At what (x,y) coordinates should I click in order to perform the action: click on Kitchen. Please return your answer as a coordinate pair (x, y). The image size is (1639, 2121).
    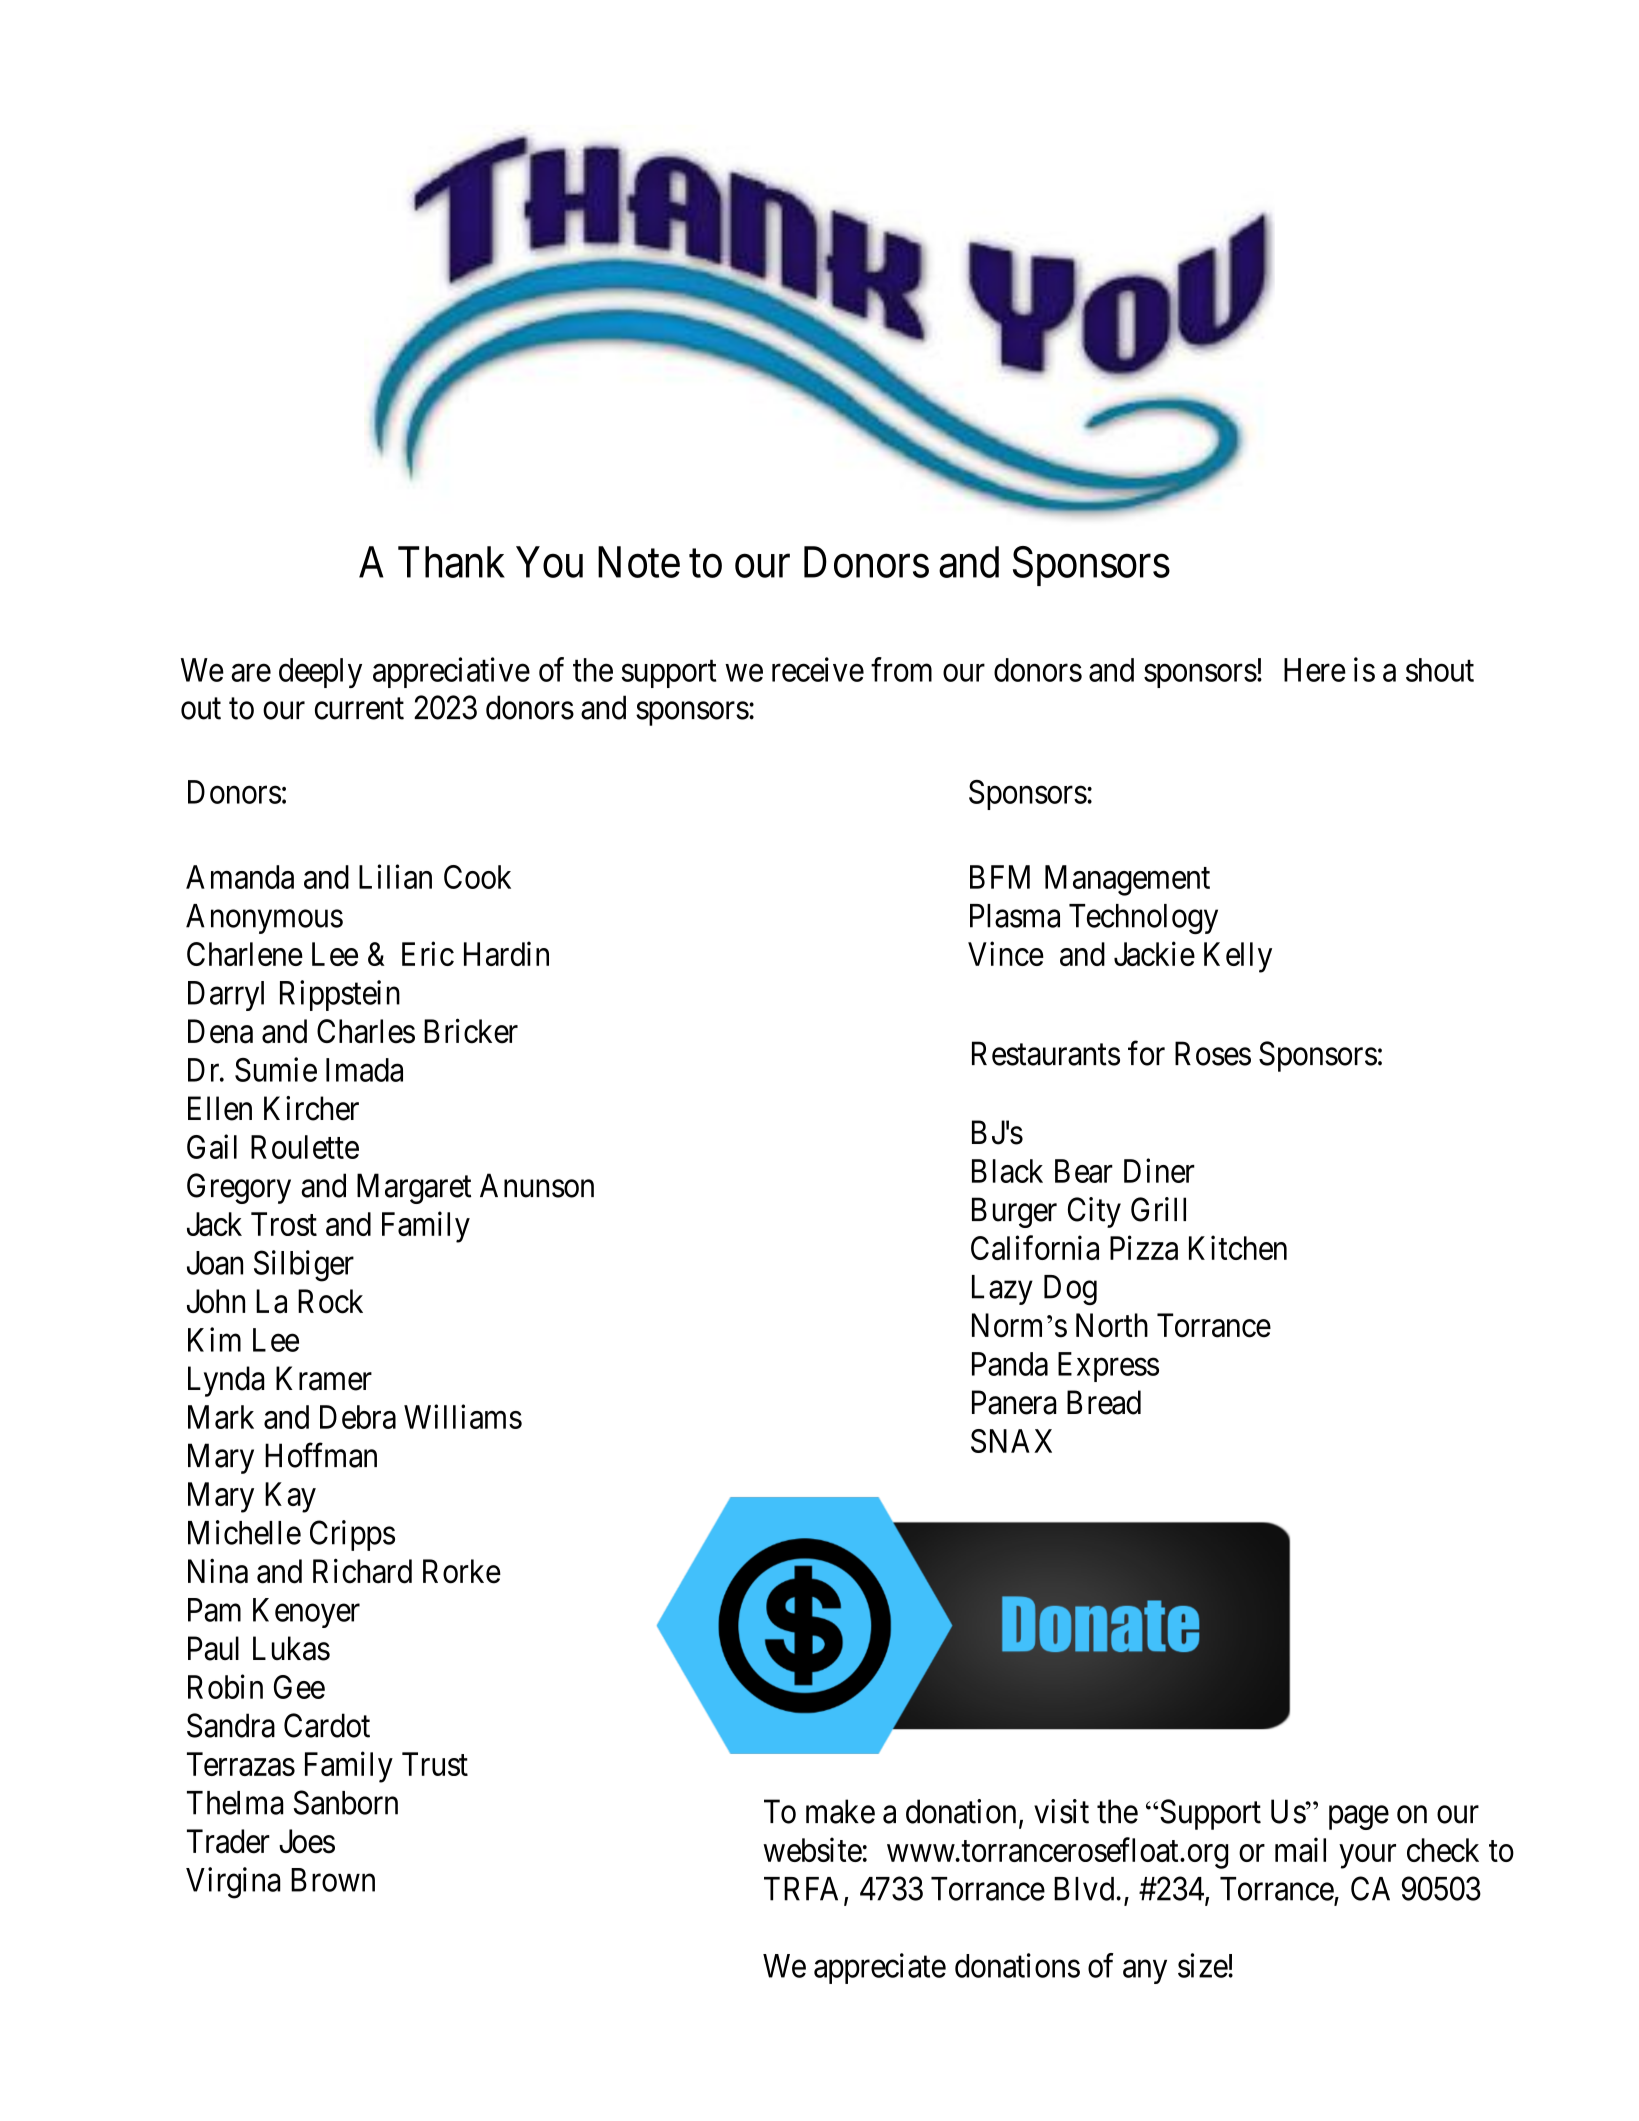
    Looking at the image, I should click on (1238, 1247).
